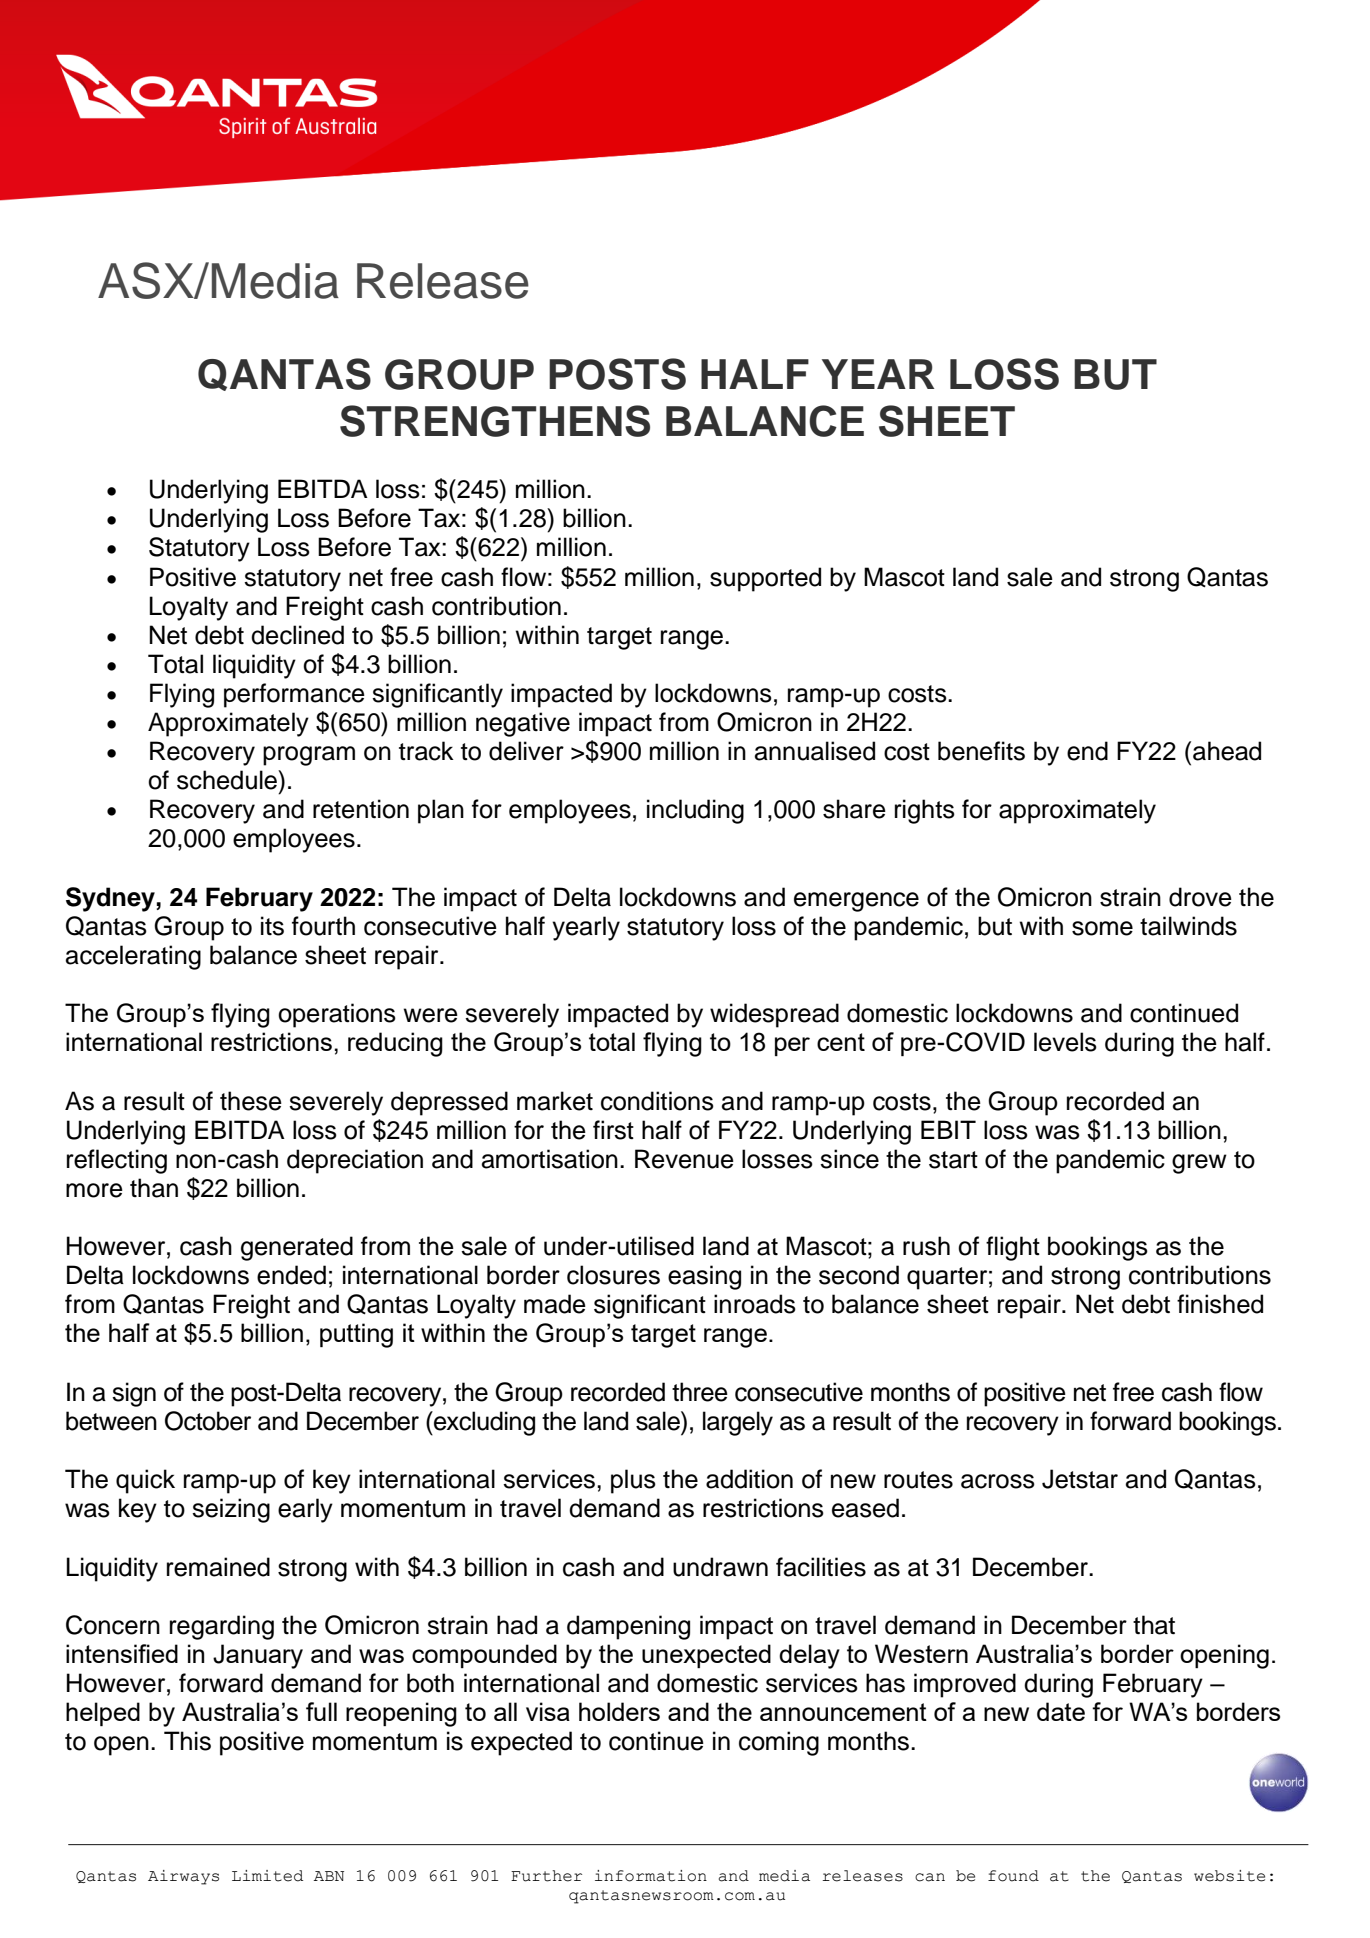  I want to click on STRENGTHENS, so click(495, 421).
